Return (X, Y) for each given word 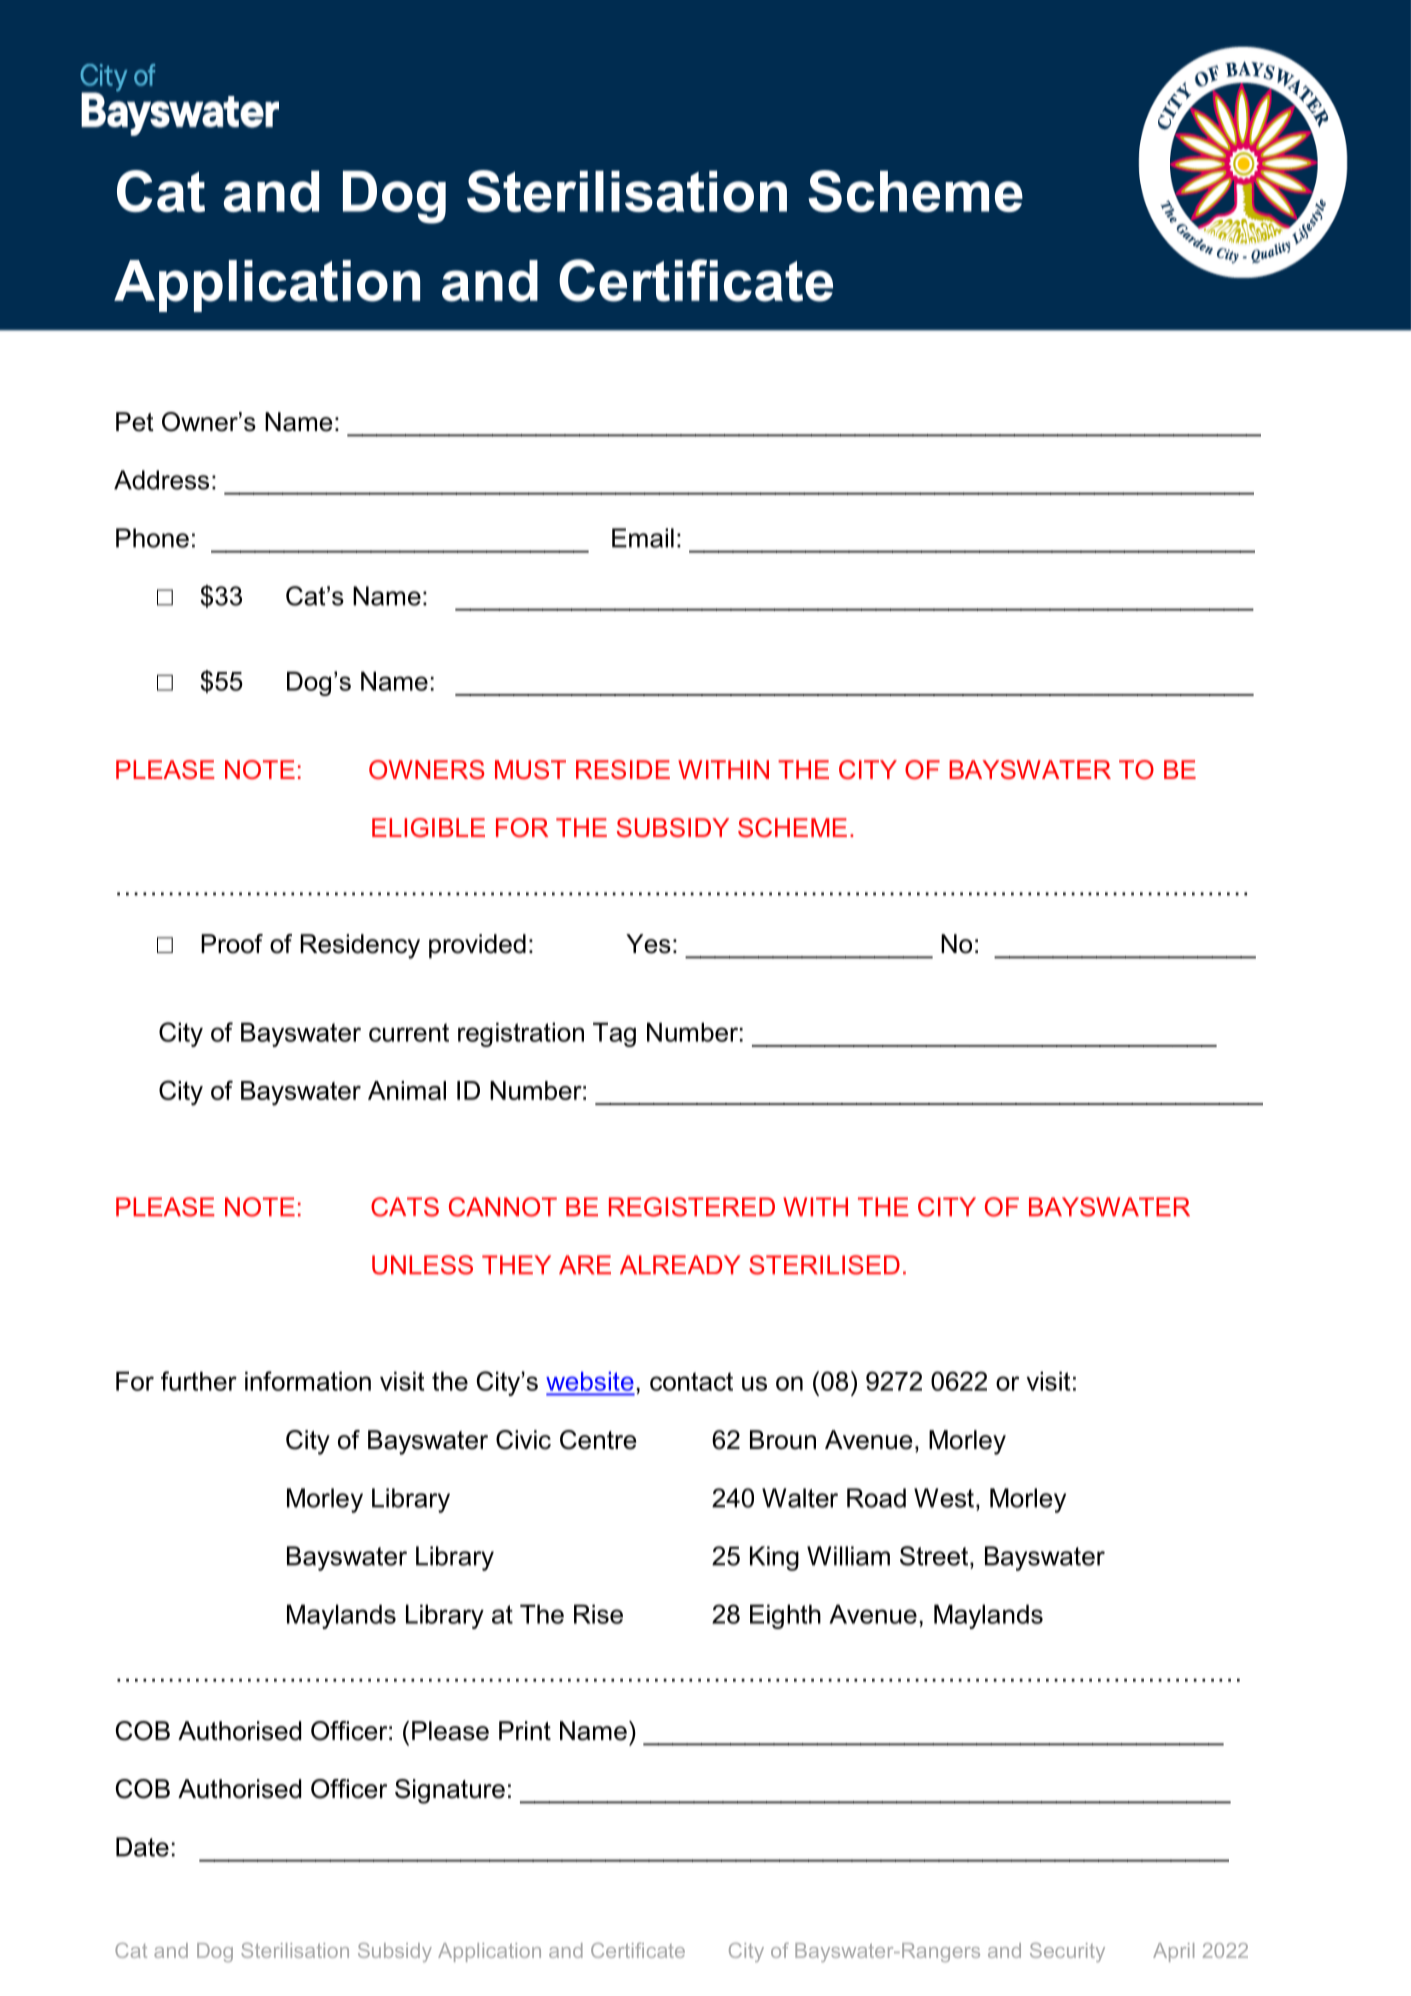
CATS (405, 1207)
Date (142, 1847)
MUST (530, 770)
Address (161, 480)
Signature (450, 1791)
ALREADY (680, 1264)
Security (1067, 1952)
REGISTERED (692, 1207)
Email (643, 538)
